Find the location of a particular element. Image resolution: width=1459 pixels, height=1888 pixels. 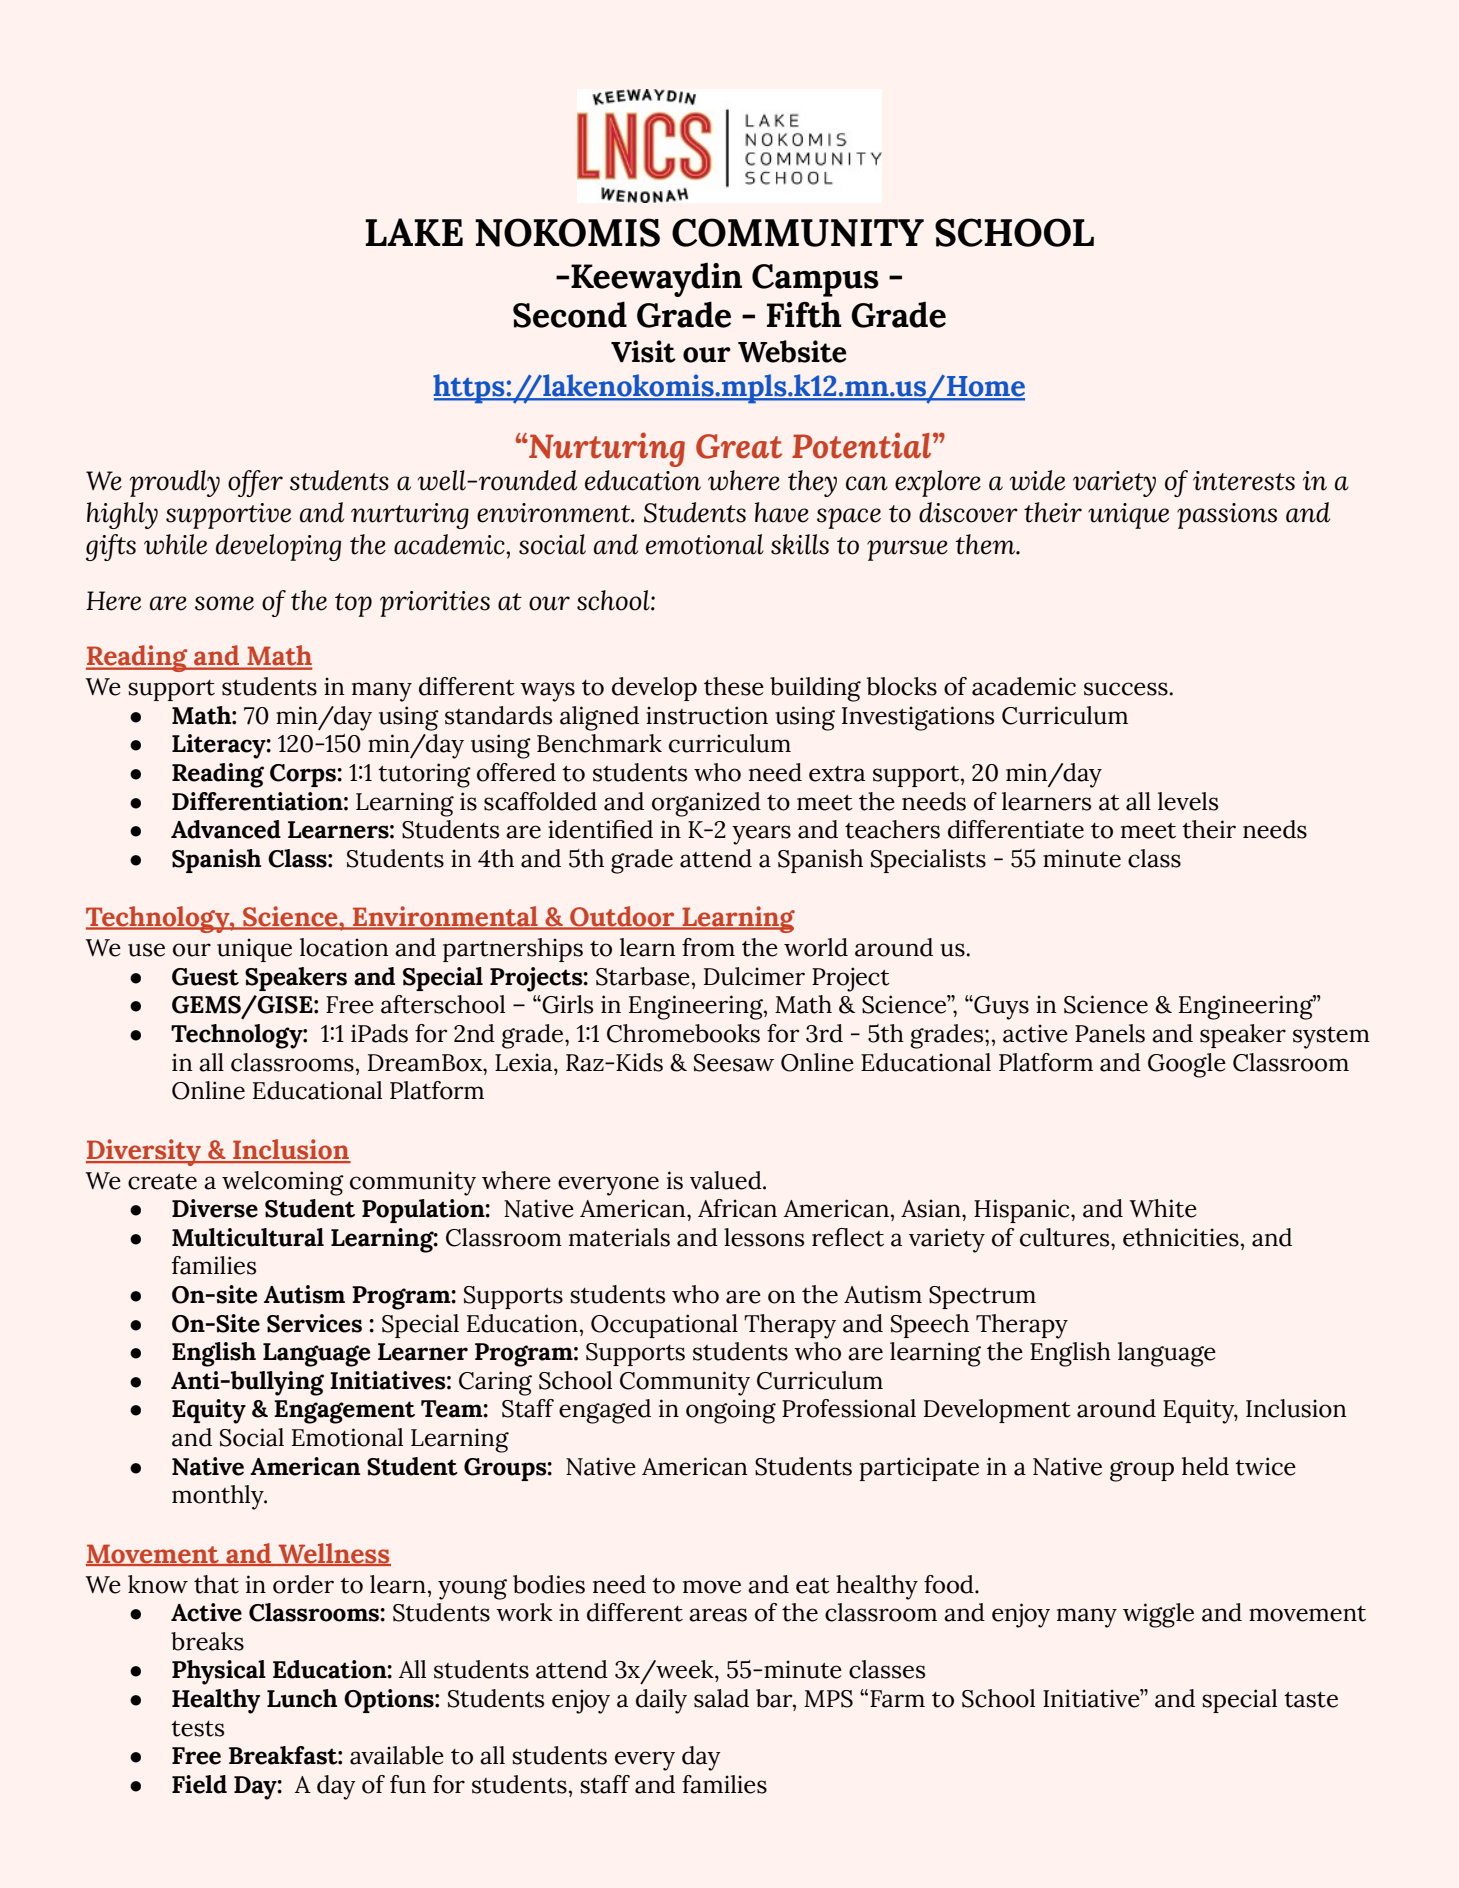

salad is located at coordinates (721, 1698).
